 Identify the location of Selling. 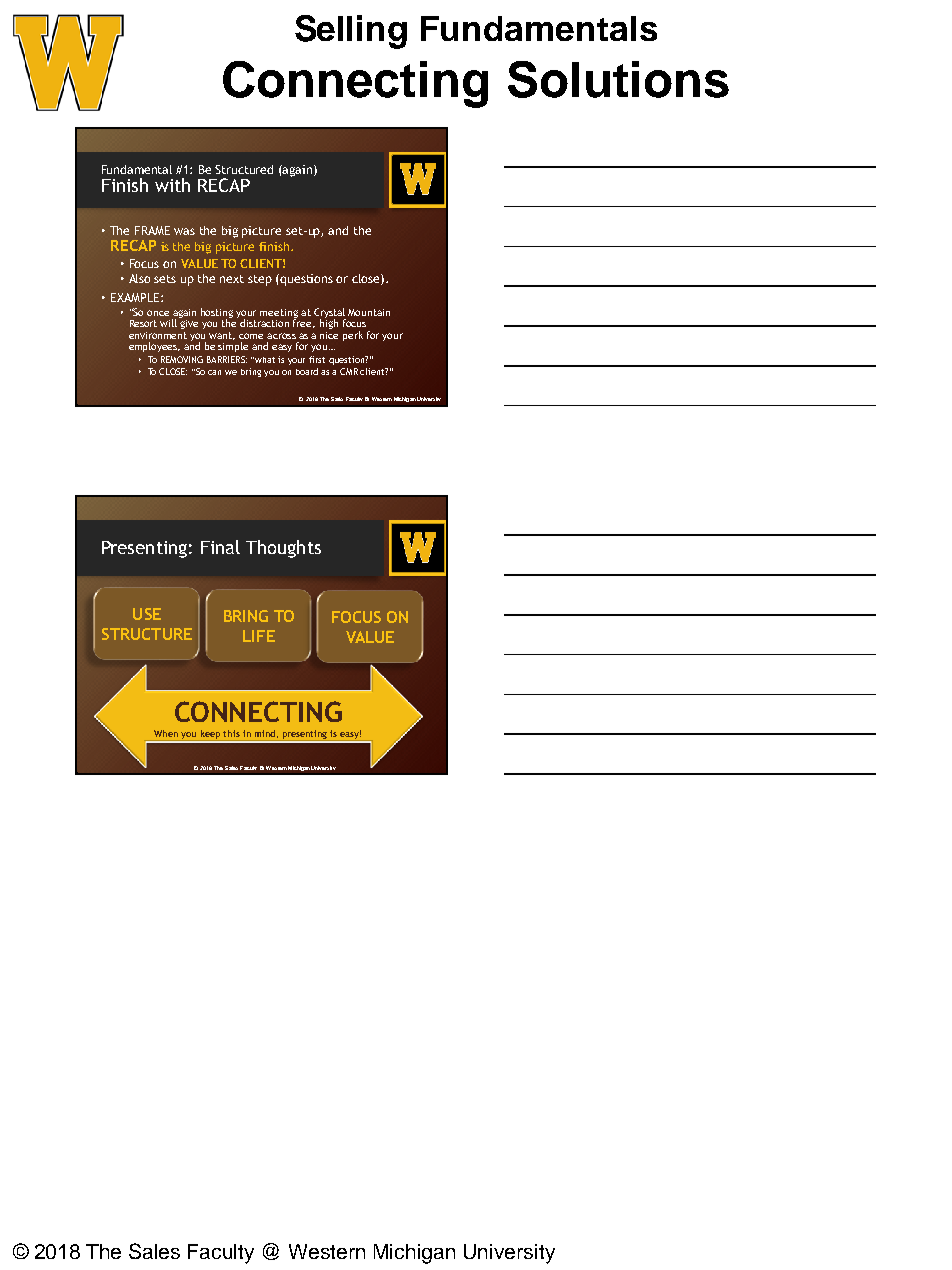
(351, 32).
